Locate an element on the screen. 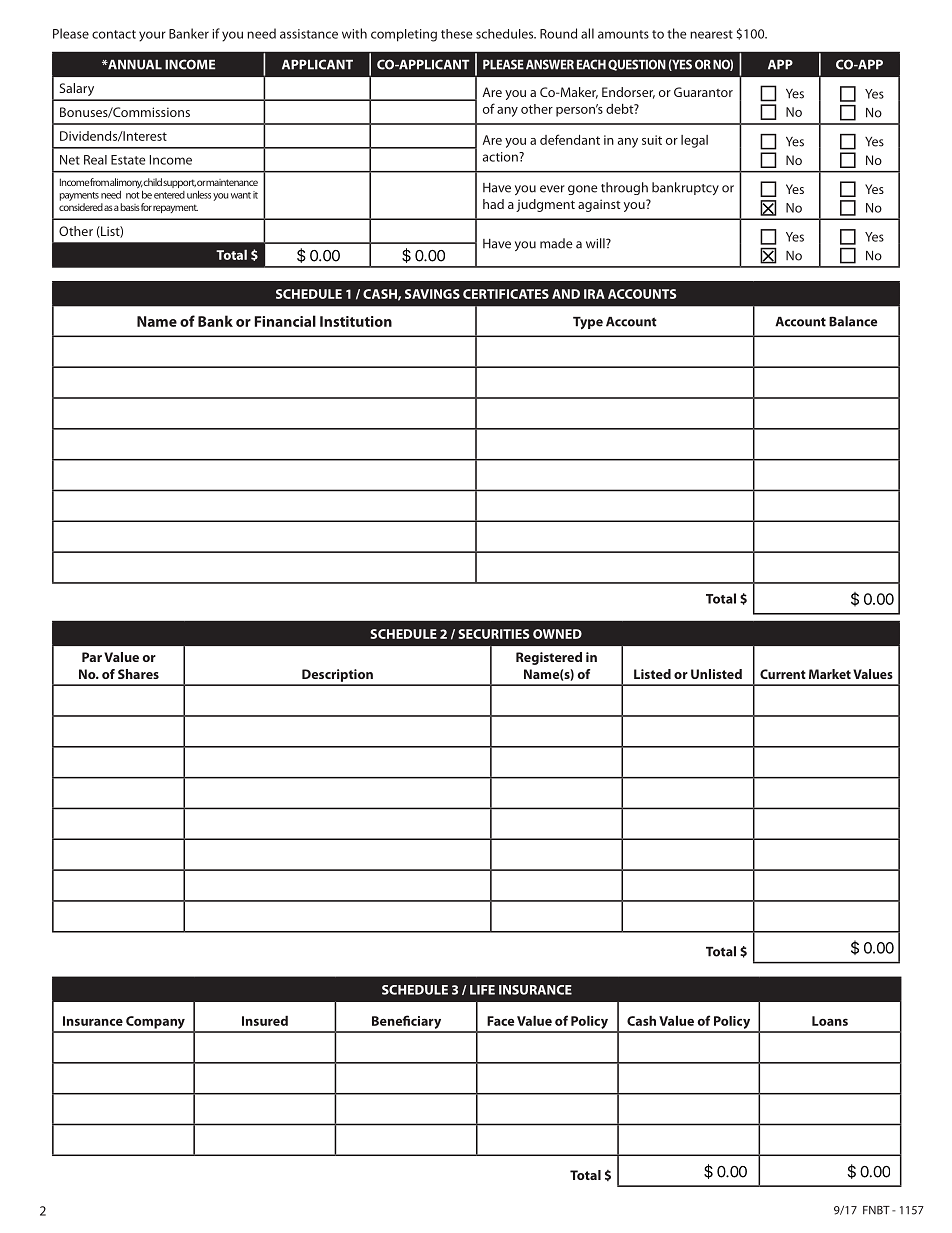  LIFE is located at coordinates (482, 990).
